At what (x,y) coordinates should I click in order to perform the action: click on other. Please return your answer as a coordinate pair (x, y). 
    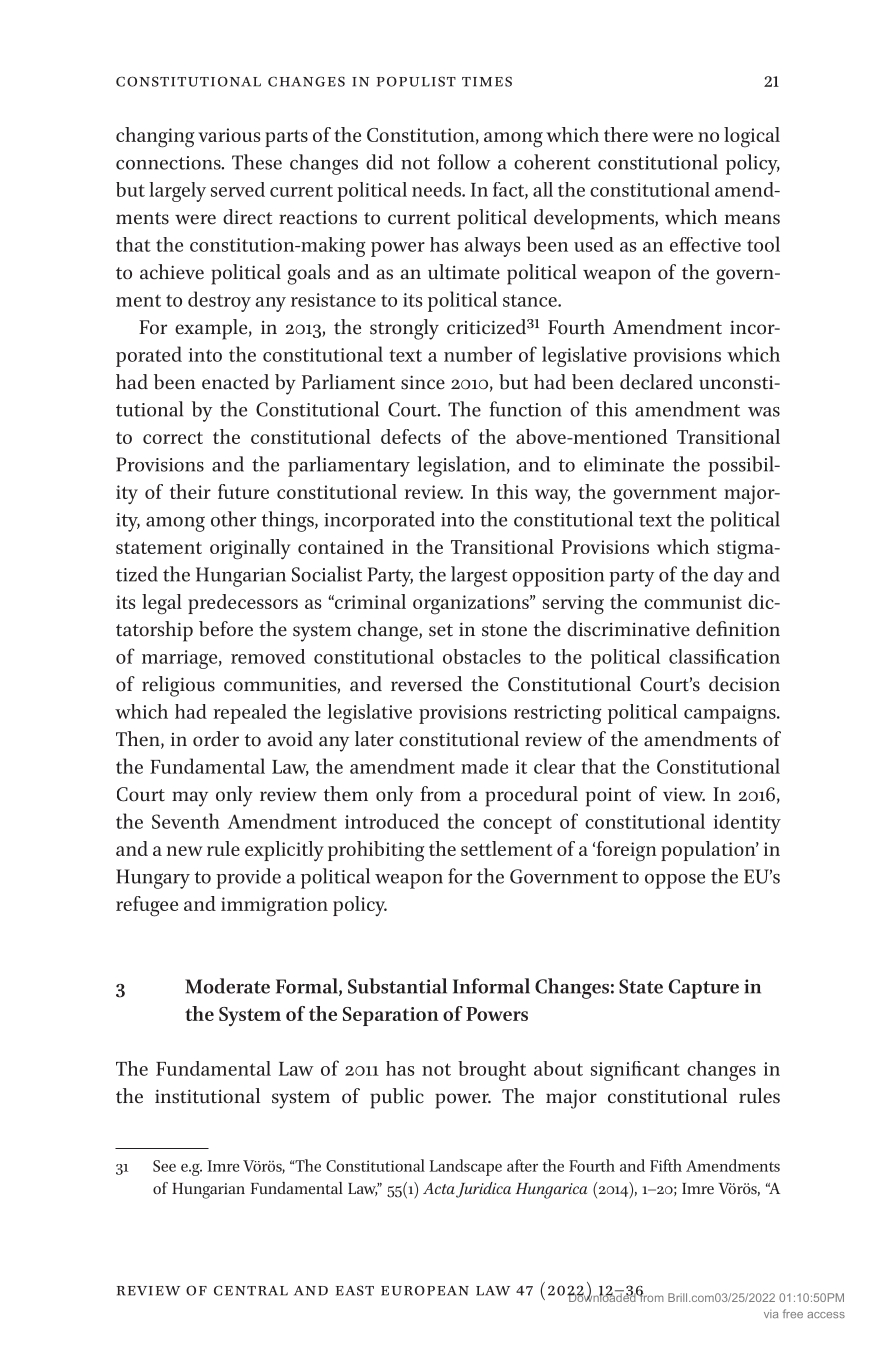
    Looking at the image, I should click on (233, 519).
